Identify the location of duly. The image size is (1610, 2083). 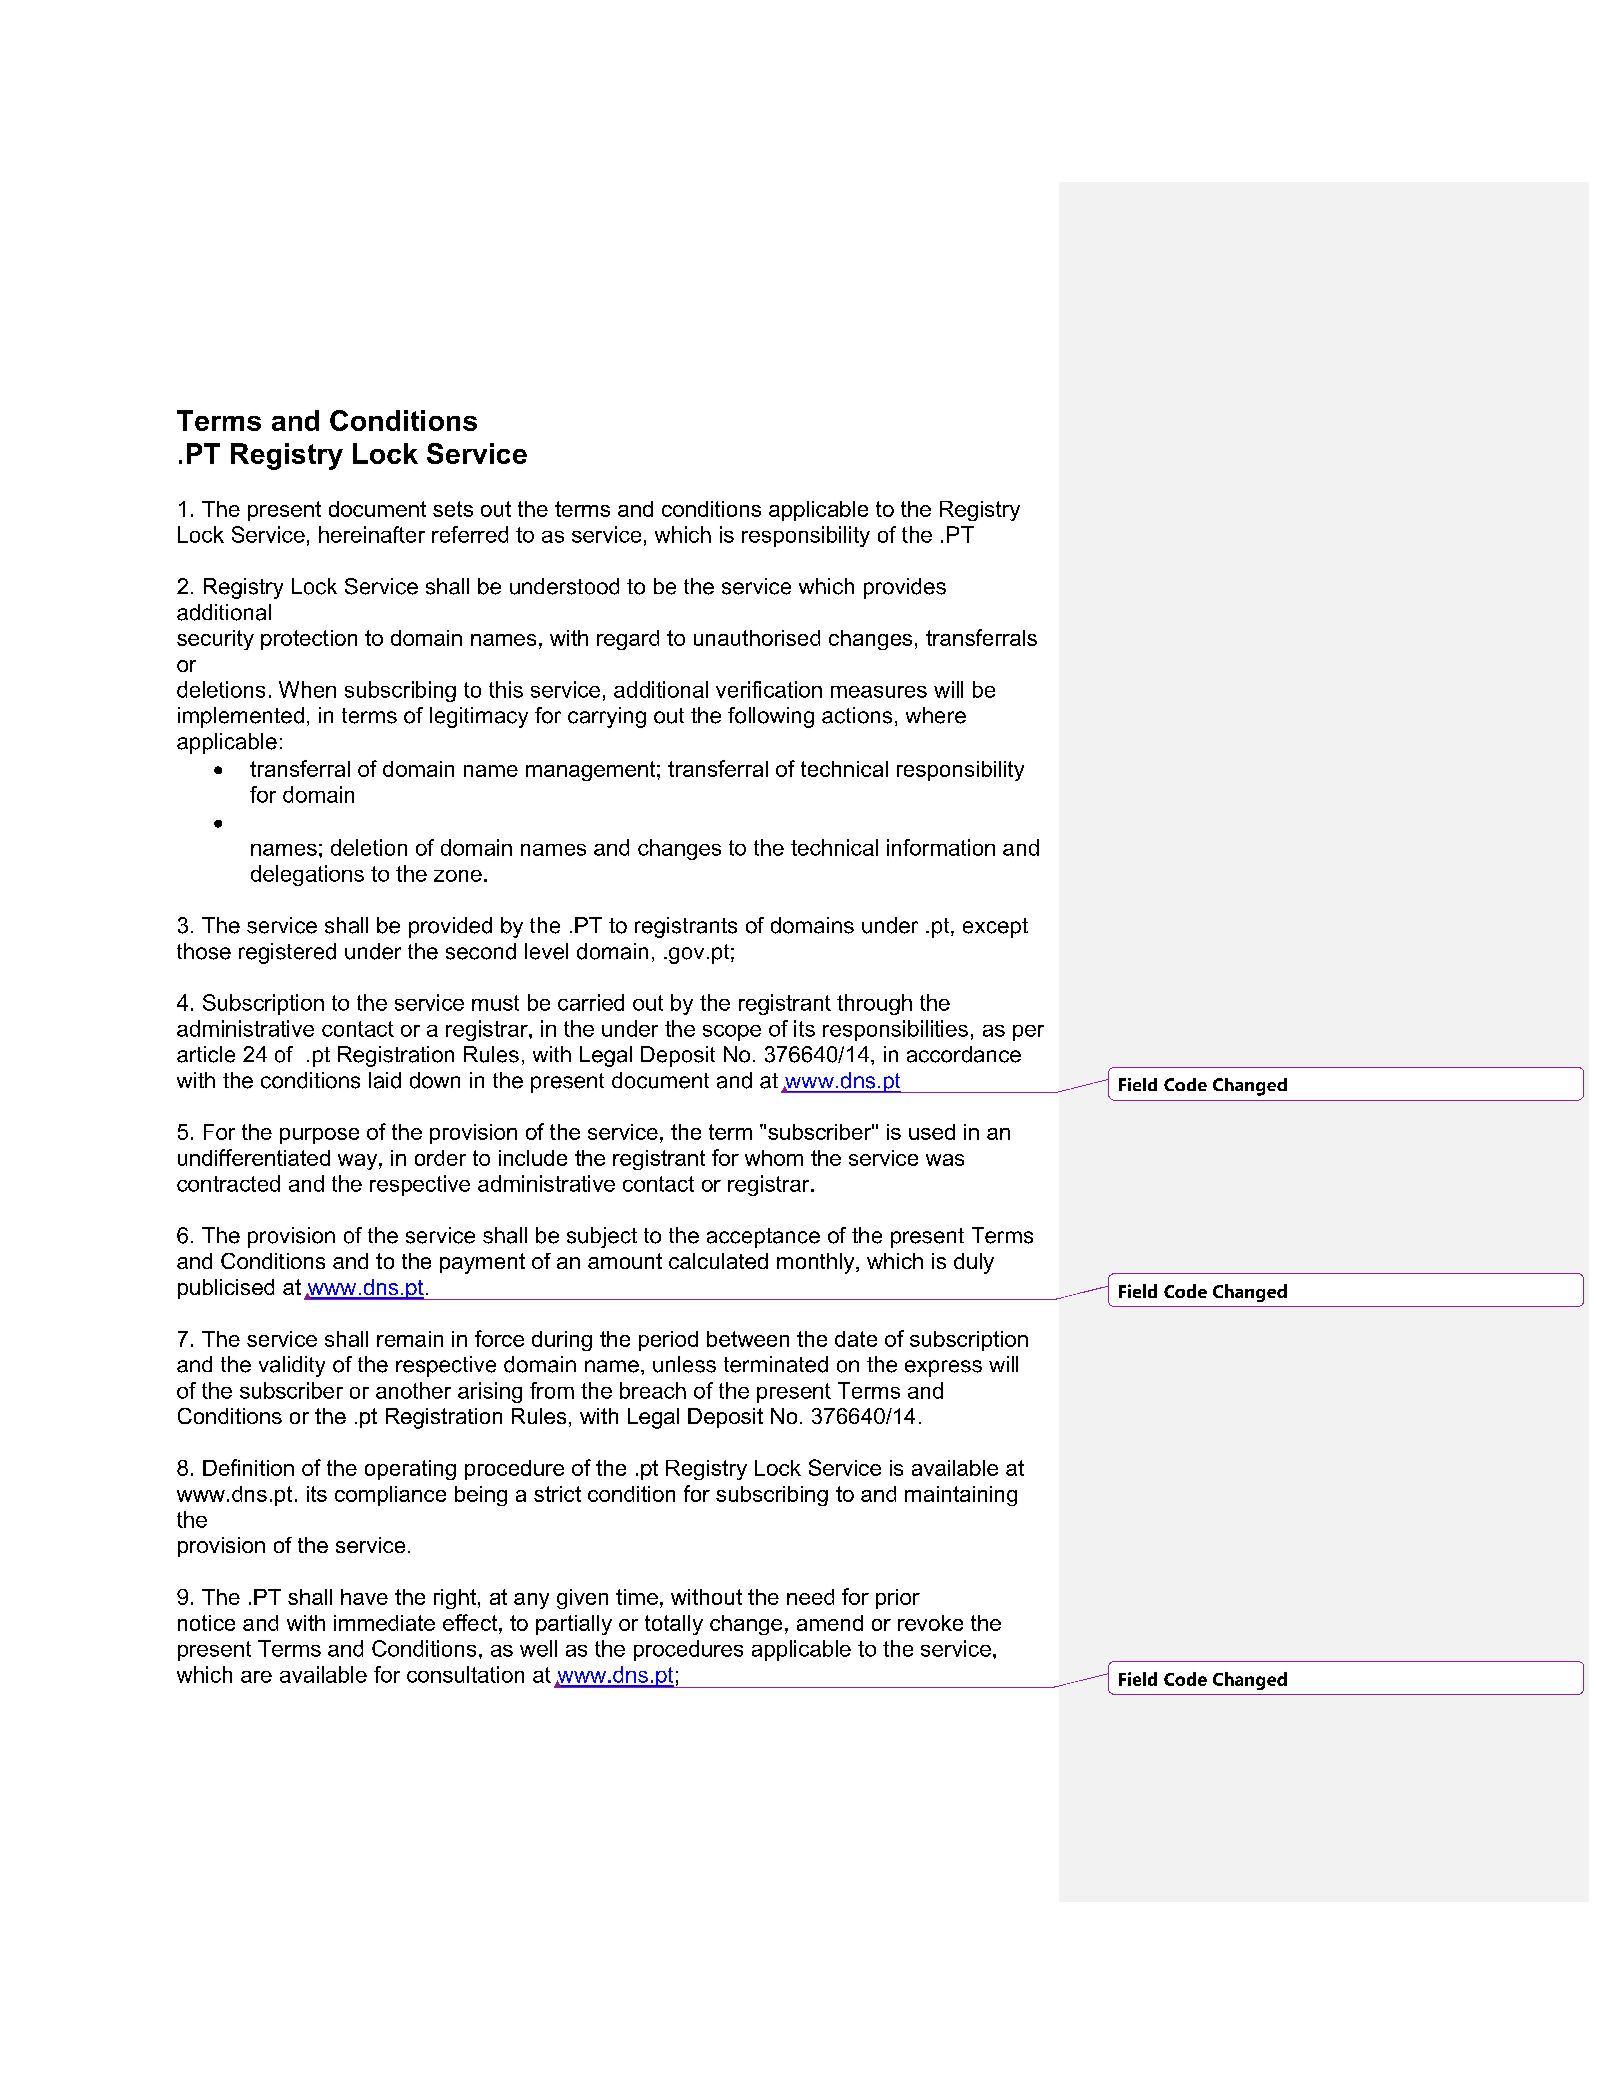
(974, 1263).
